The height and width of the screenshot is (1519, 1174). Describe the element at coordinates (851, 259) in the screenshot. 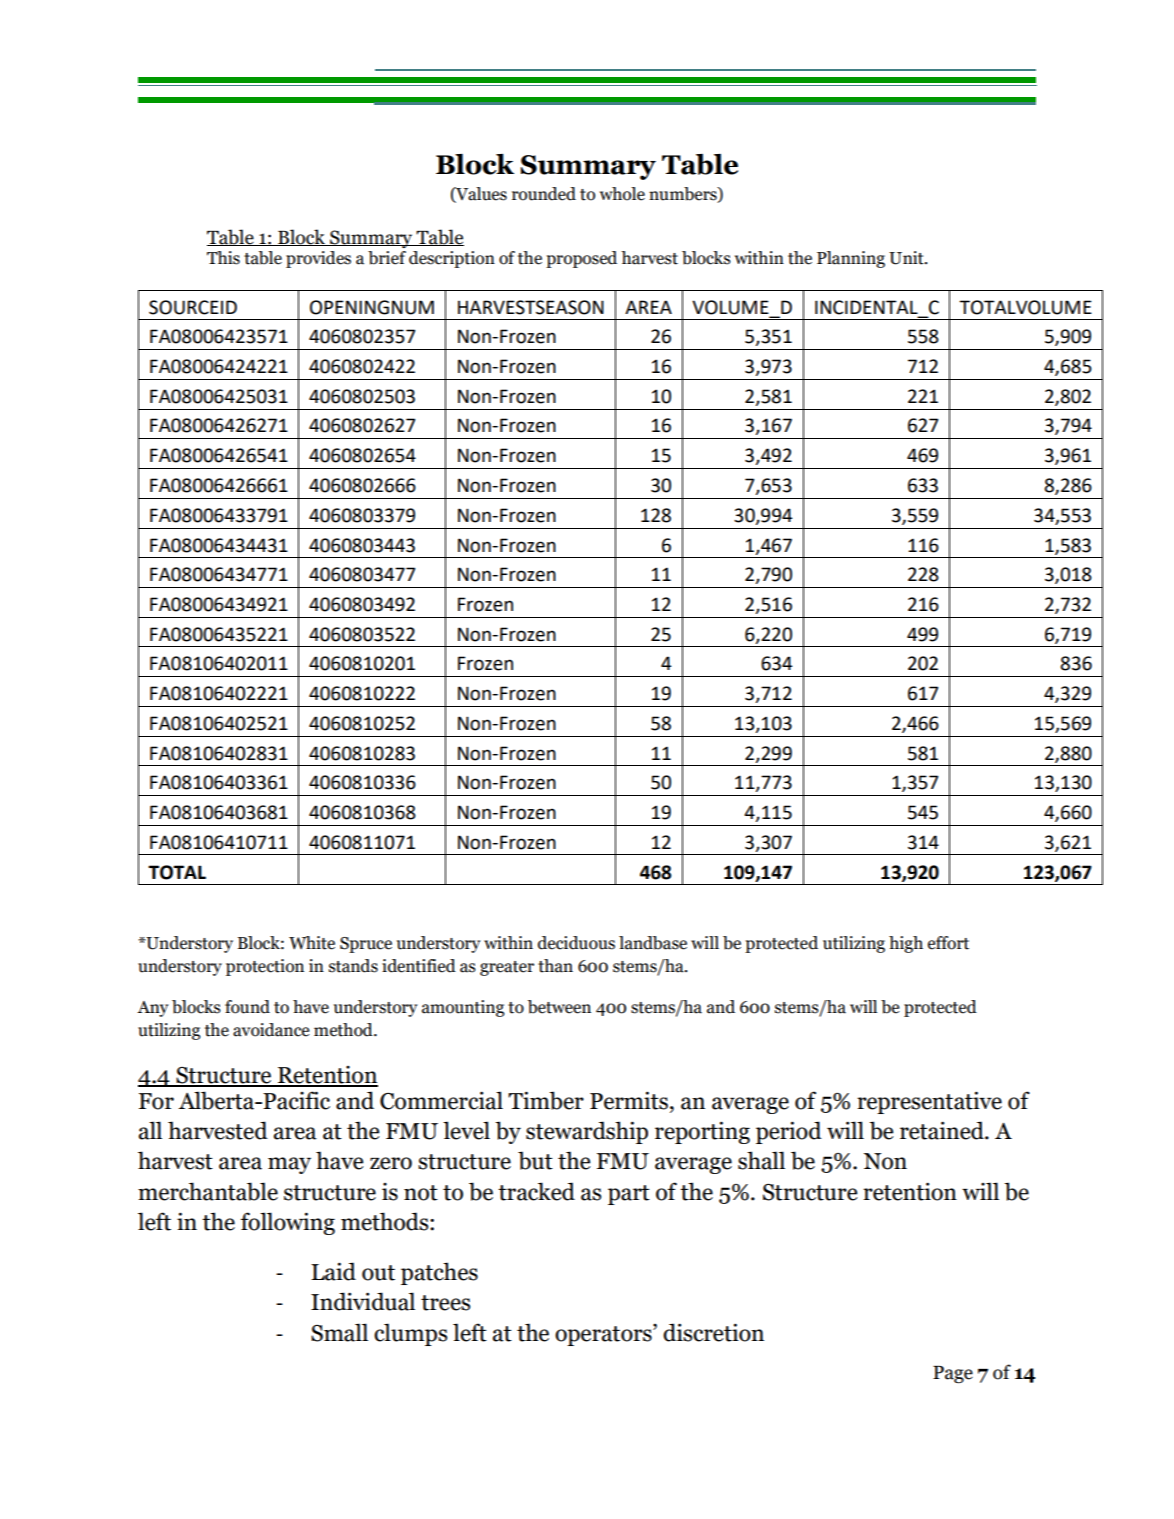

I see `Planning` at that location.
